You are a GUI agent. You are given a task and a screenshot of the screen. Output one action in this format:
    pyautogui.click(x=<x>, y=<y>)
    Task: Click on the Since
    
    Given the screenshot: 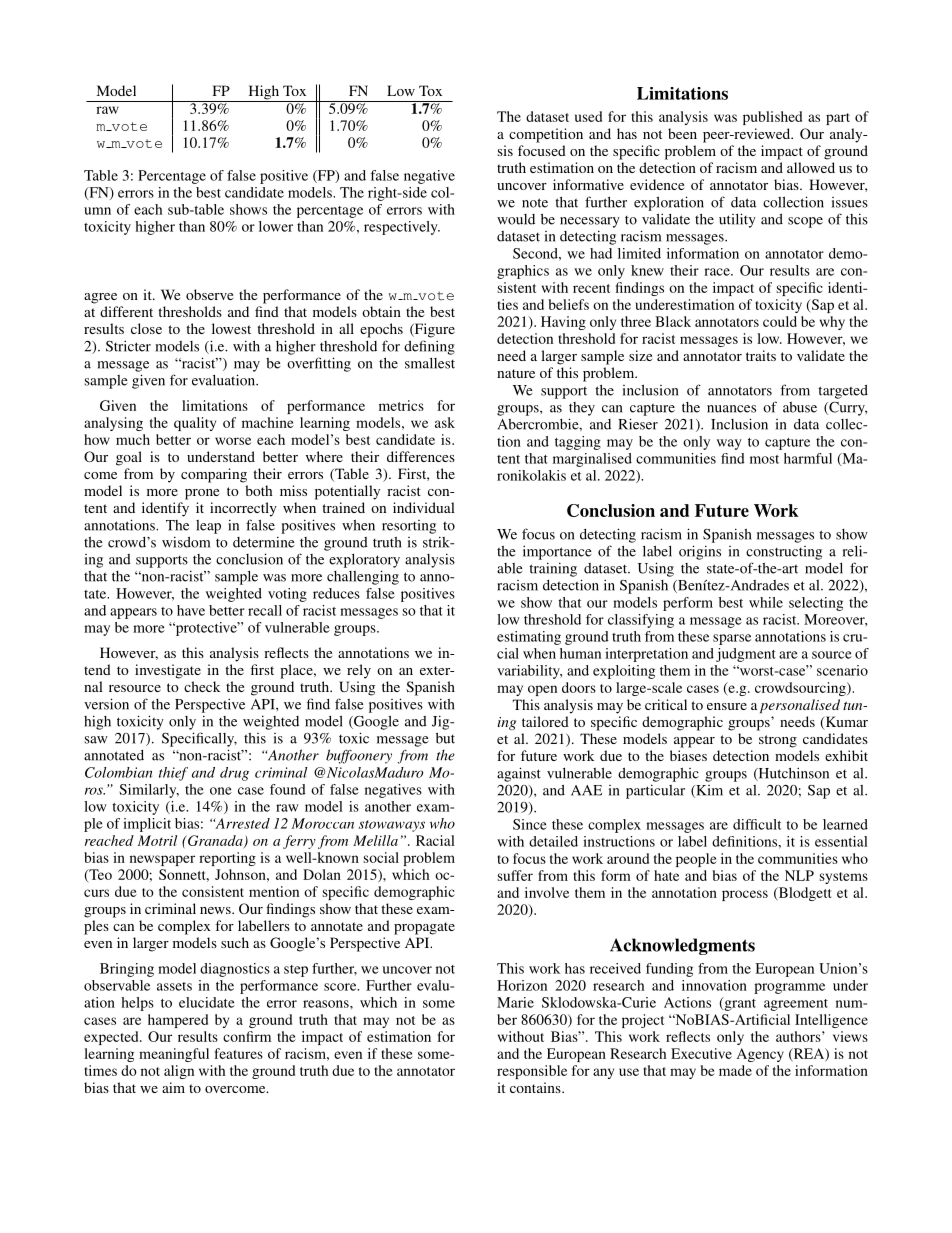 What is the action you would take?
    pyautogui.click(x=530, y=824)
